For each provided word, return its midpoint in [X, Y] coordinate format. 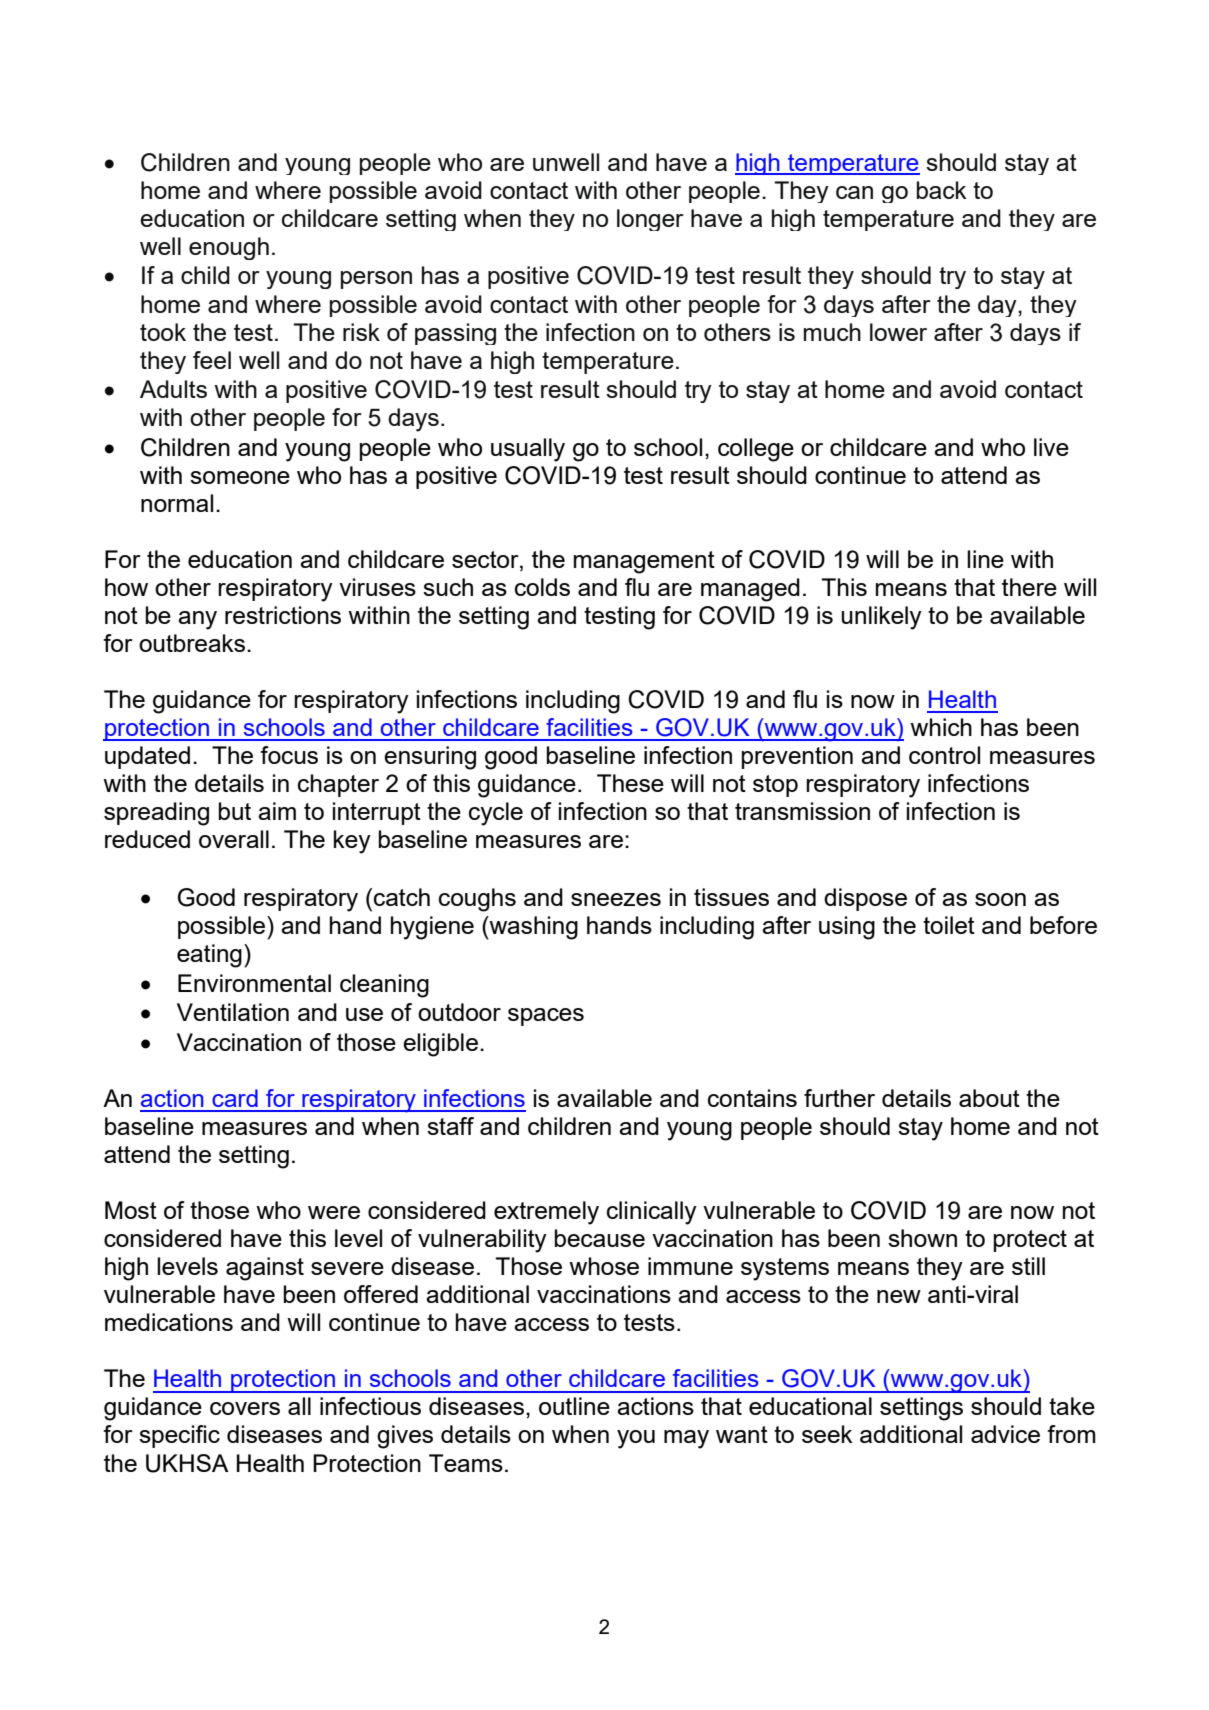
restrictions [283, 615]
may [686, 1439]
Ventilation [233, 1012]
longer [650, 220]
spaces [546, 1017]
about [989, 1098]
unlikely [881, 618]
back [942, 190]
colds [542, 587]
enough [229, 248]
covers [245, 1408]
